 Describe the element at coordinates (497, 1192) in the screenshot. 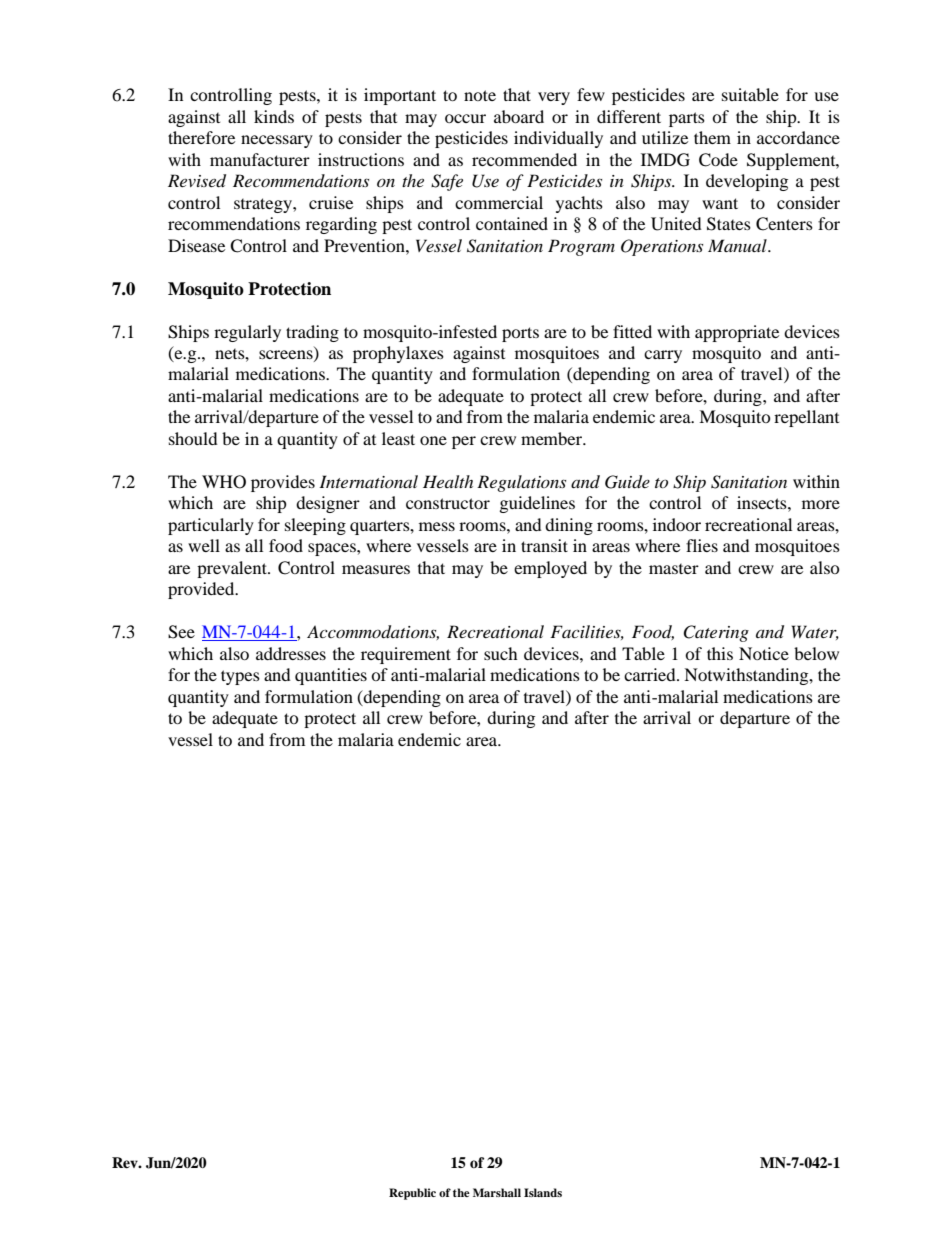

I see `Marshall` at that location.
